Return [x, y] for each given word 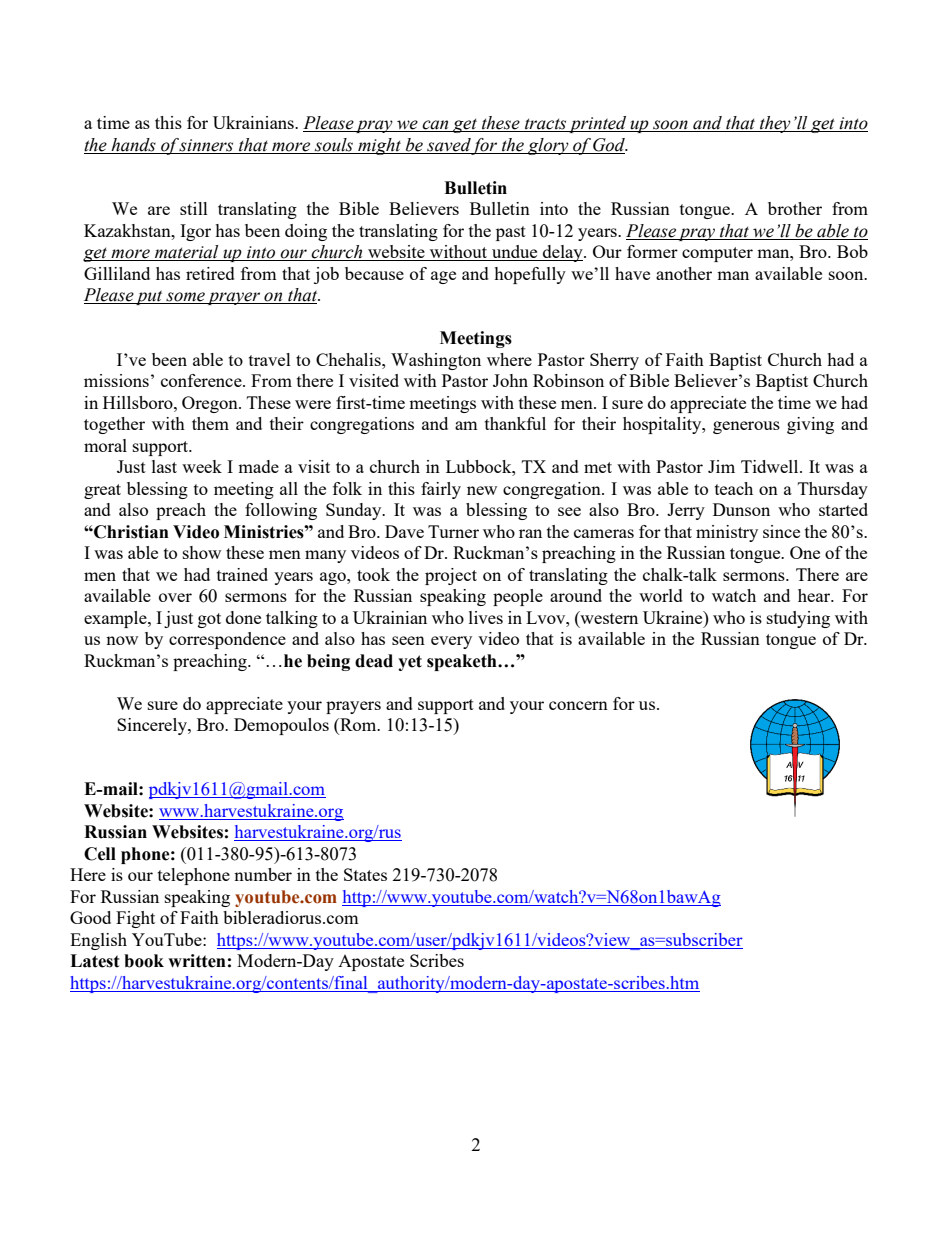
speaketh [463, 662]
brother [795, 208]
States [365, 874]
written [197, 961]
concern [578, 705]
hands [133, 146]
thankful [515, 423]
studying [798, 619]
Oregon [211, 404]
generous [746, 427]
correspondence [227, 640]
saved [448, 146]
